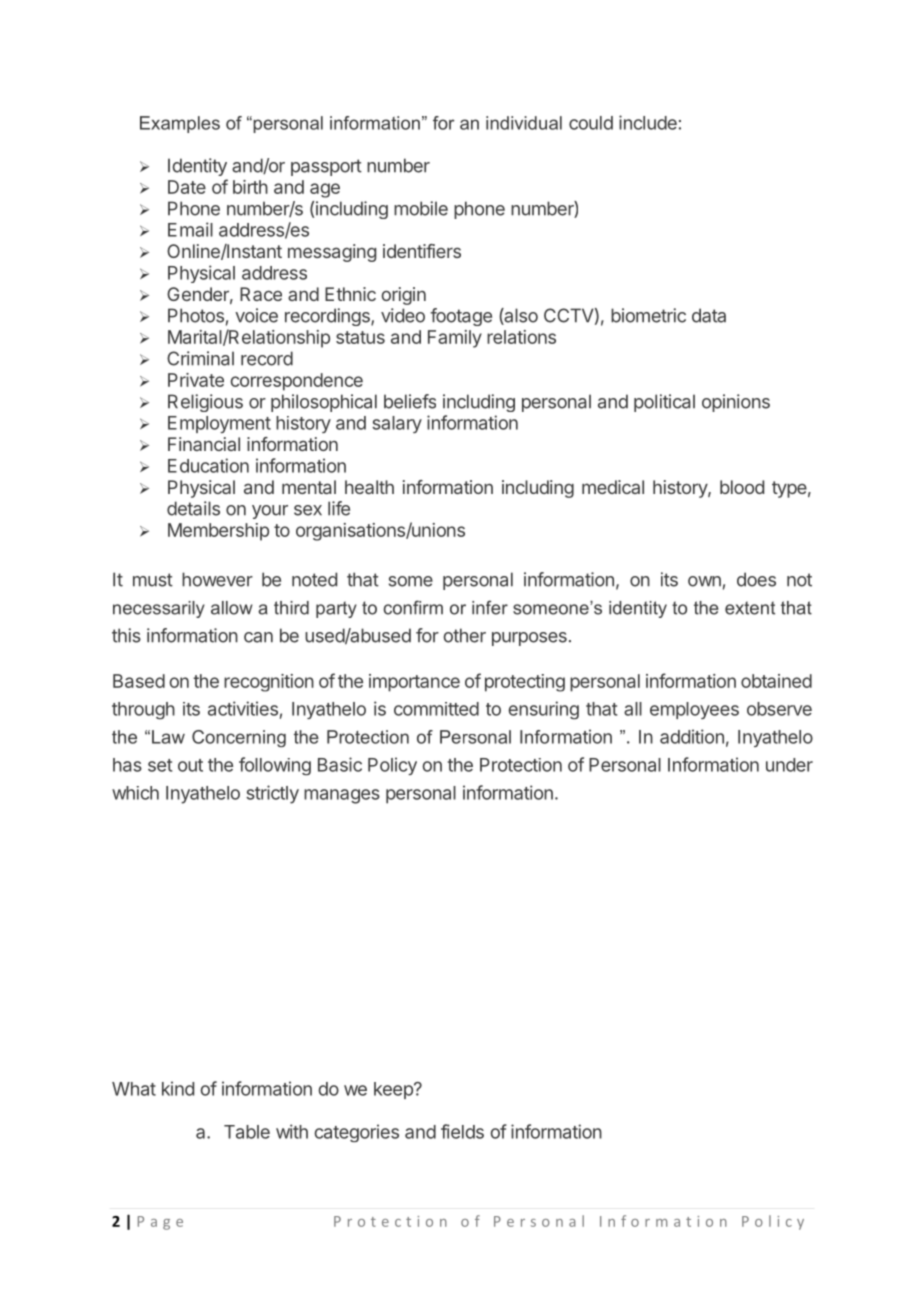 This image has width=924, height=1308. I want to click on individual, so click(524, 123).
